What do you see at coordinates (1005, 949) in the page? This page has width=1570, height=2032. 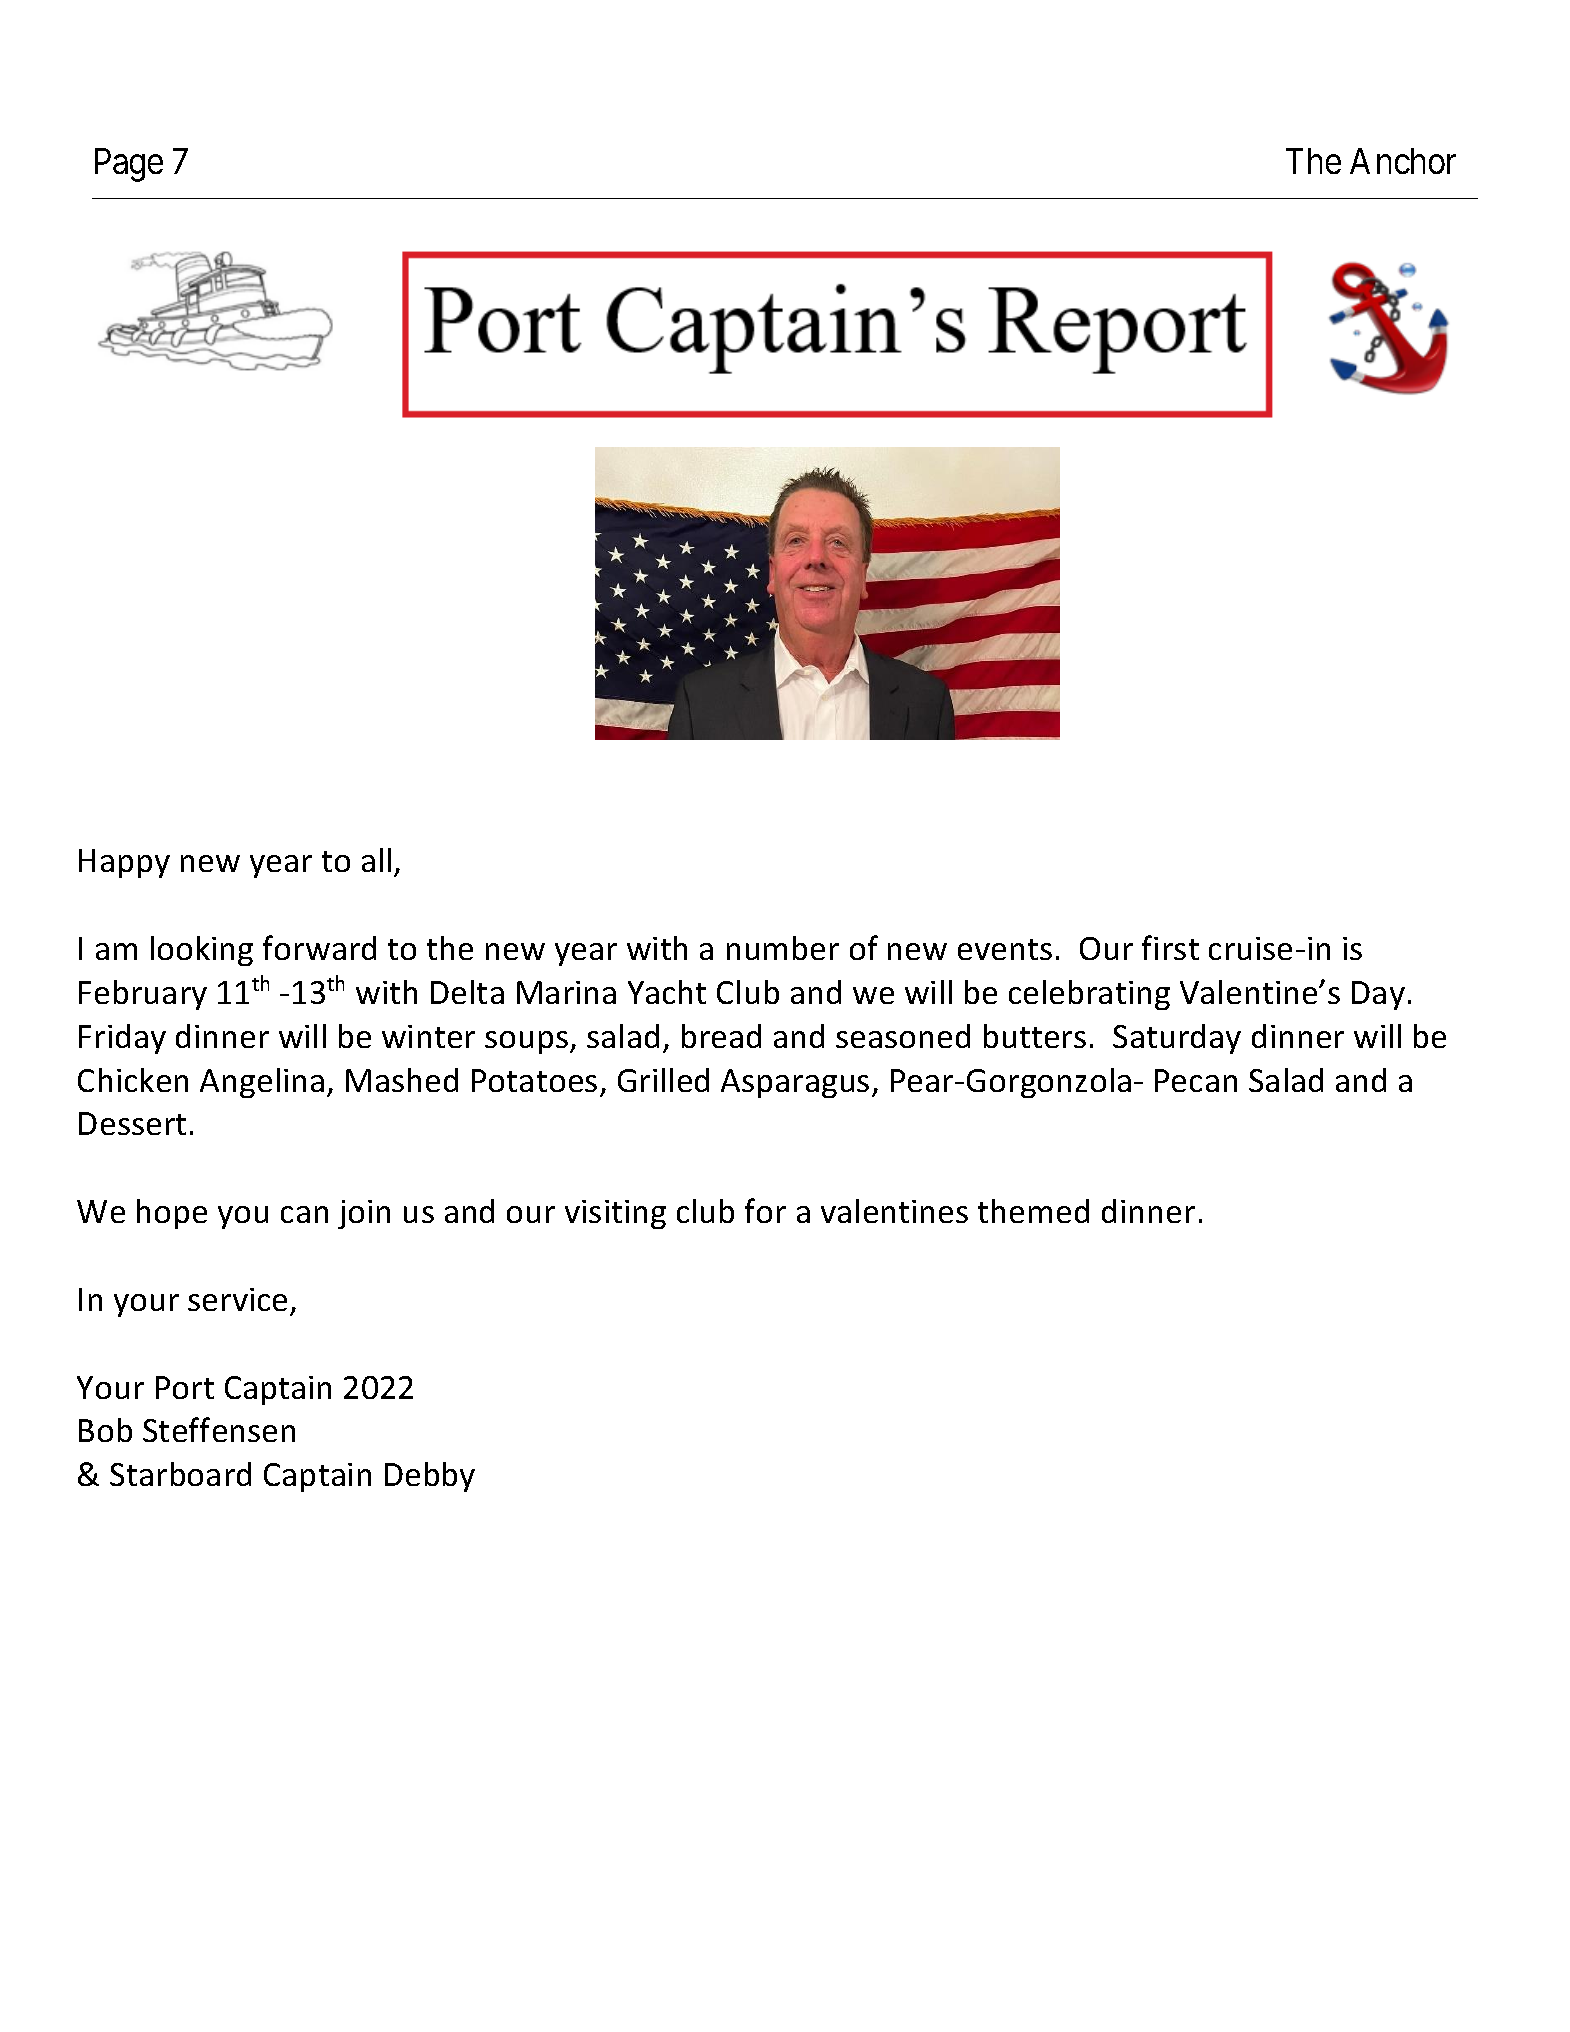 I see `events` at bounding box center [1005, 949].
